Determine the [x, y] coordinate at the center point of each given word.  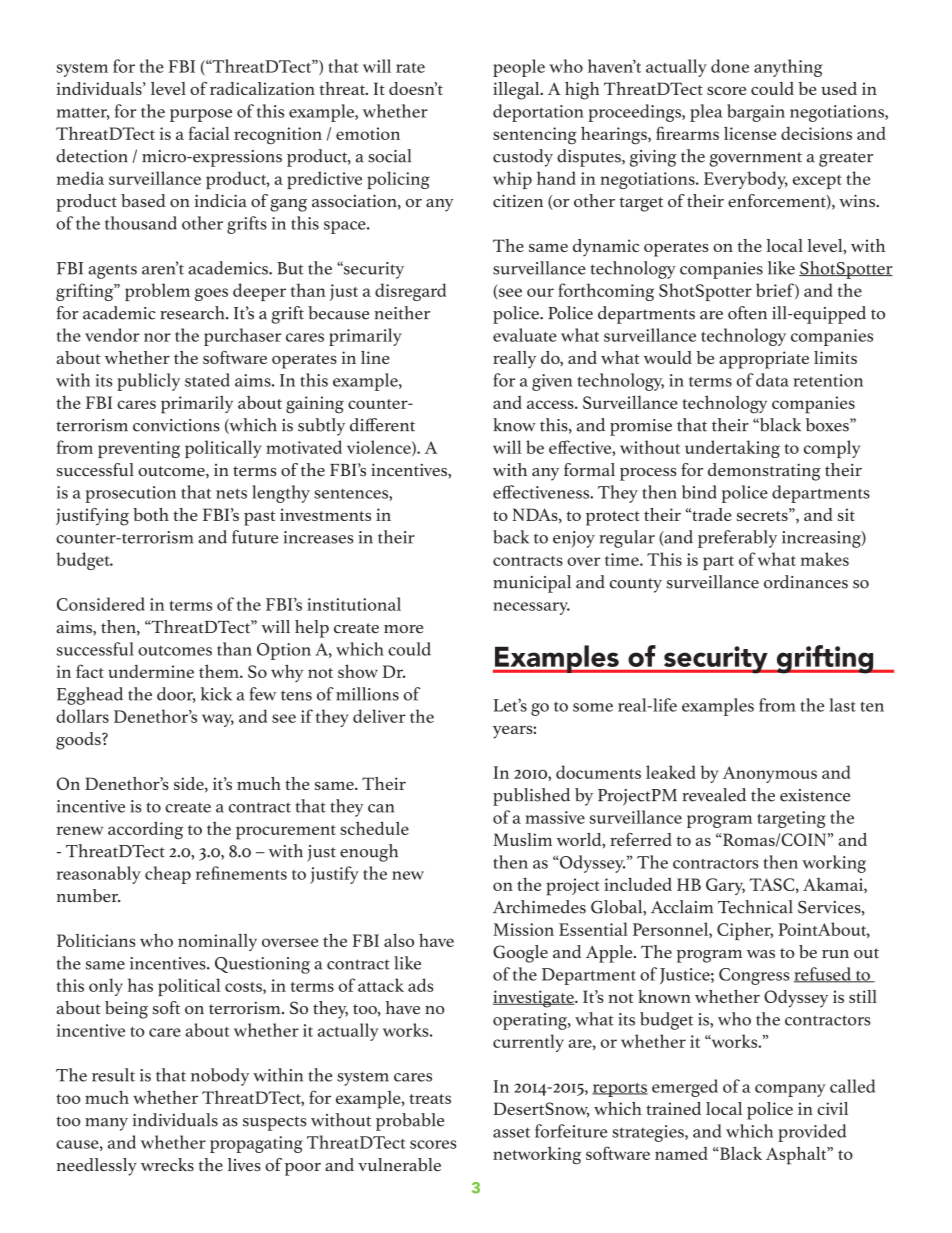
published [531, 797]
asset [511, 1132]
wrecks [167, 1164]
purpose [201, 115]
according [145, 830]
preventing [139, 449]
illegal [517, 91]
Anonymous [770, 774]
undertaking [732, 449]
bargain [756, 113]
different [382, 425]
